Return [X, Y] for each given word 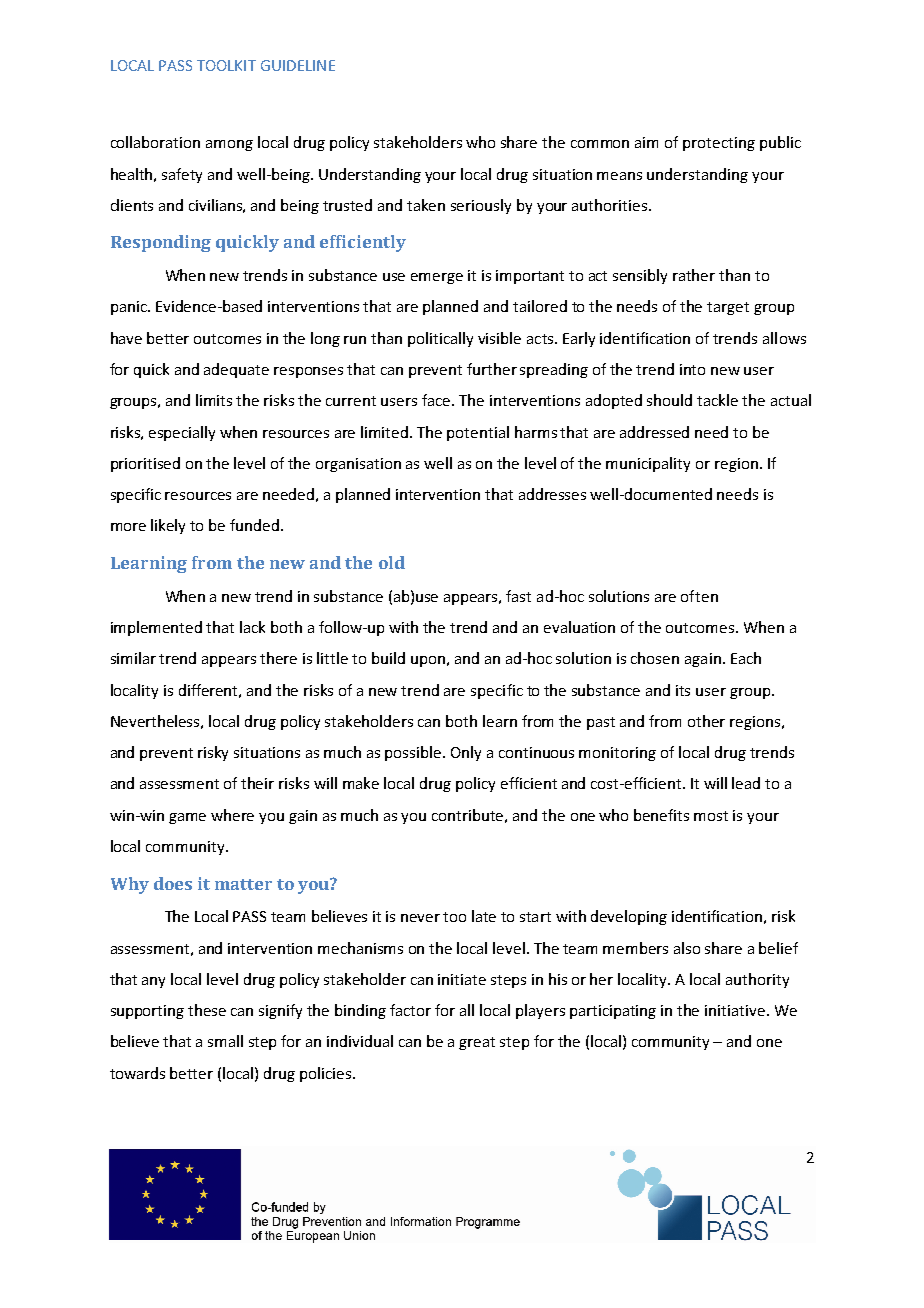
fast [518, 596]
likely [168, 526]
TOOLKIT [226, 65]
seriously [481, 206]
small [225, 1041]
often [699, 596]
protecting [719, 144]
